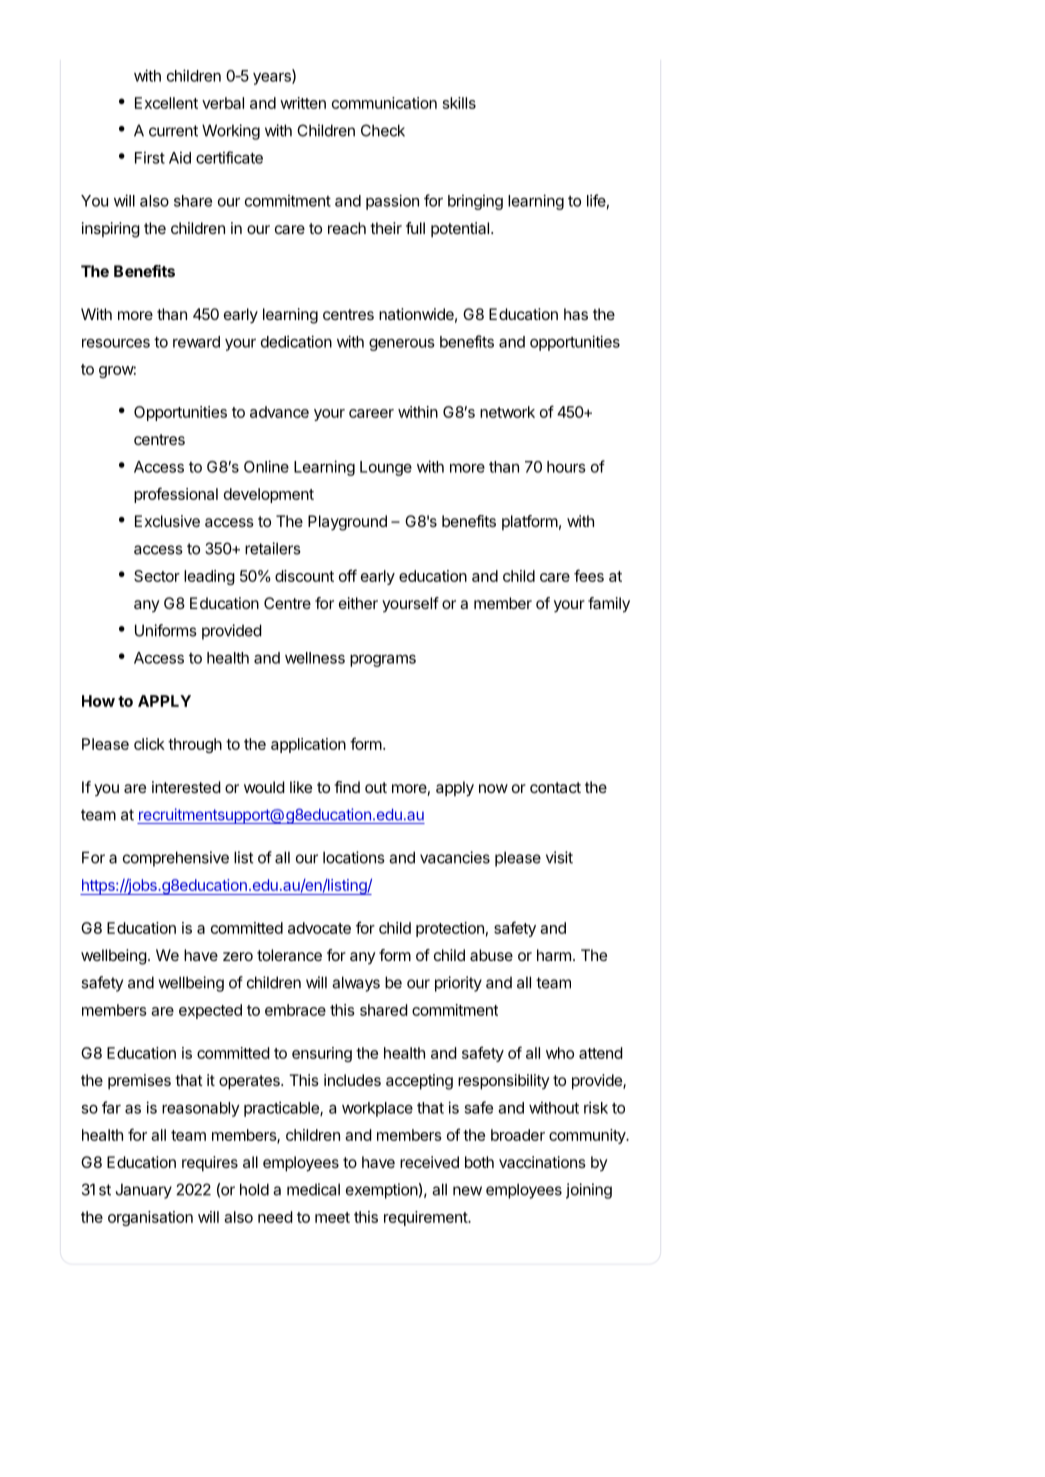 Image resolution: width=1045 pixels, height=1477 pixels. What do you see at coordinates (383, 660) in the document?
I see `programs` at bounding box center [383, 660].
